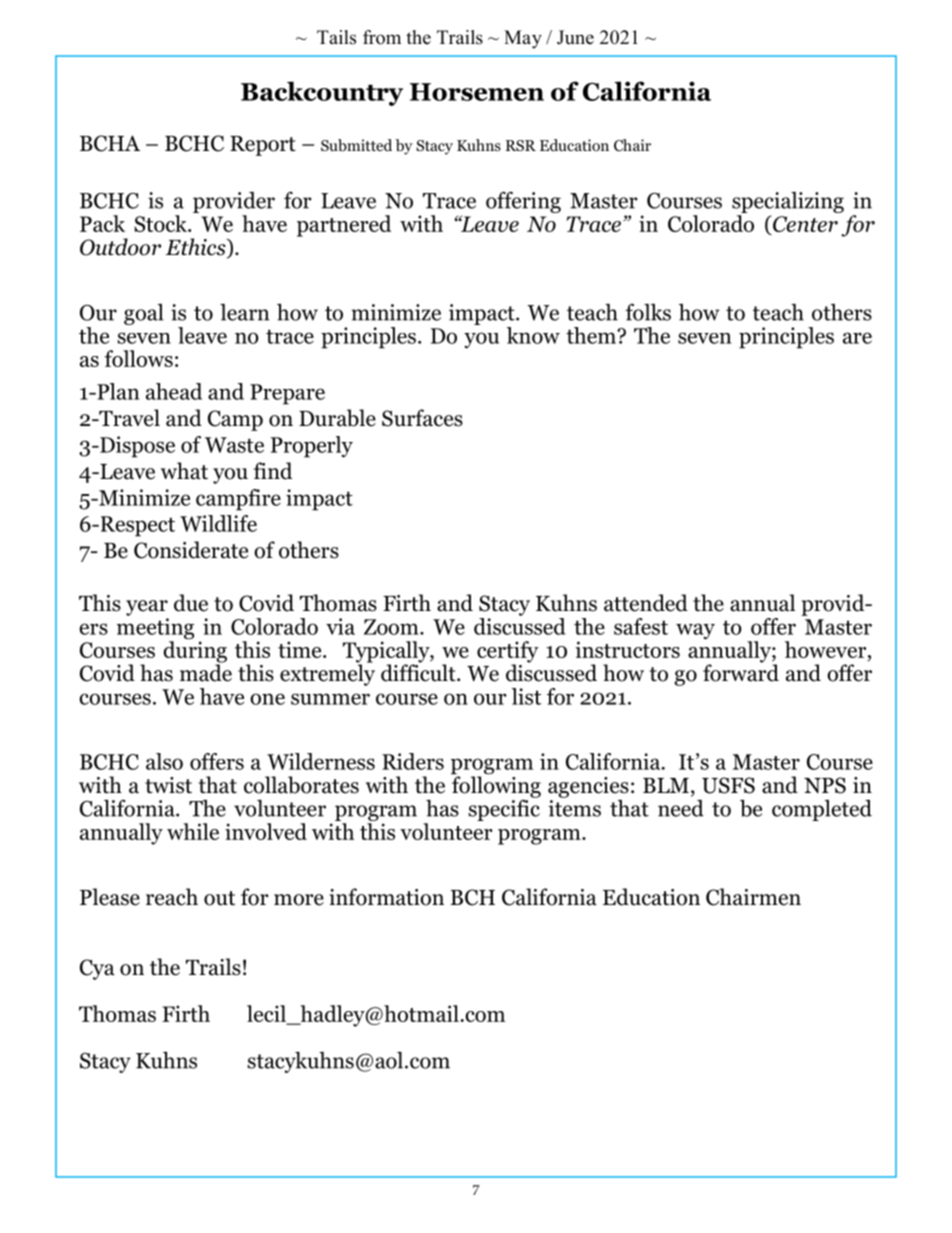 The height and width of the screenshot is (1233, 952). What do you see at coordinates (218, 523) in the screenshot?
I see `Wildlife` at bounding box center [218, 523].
